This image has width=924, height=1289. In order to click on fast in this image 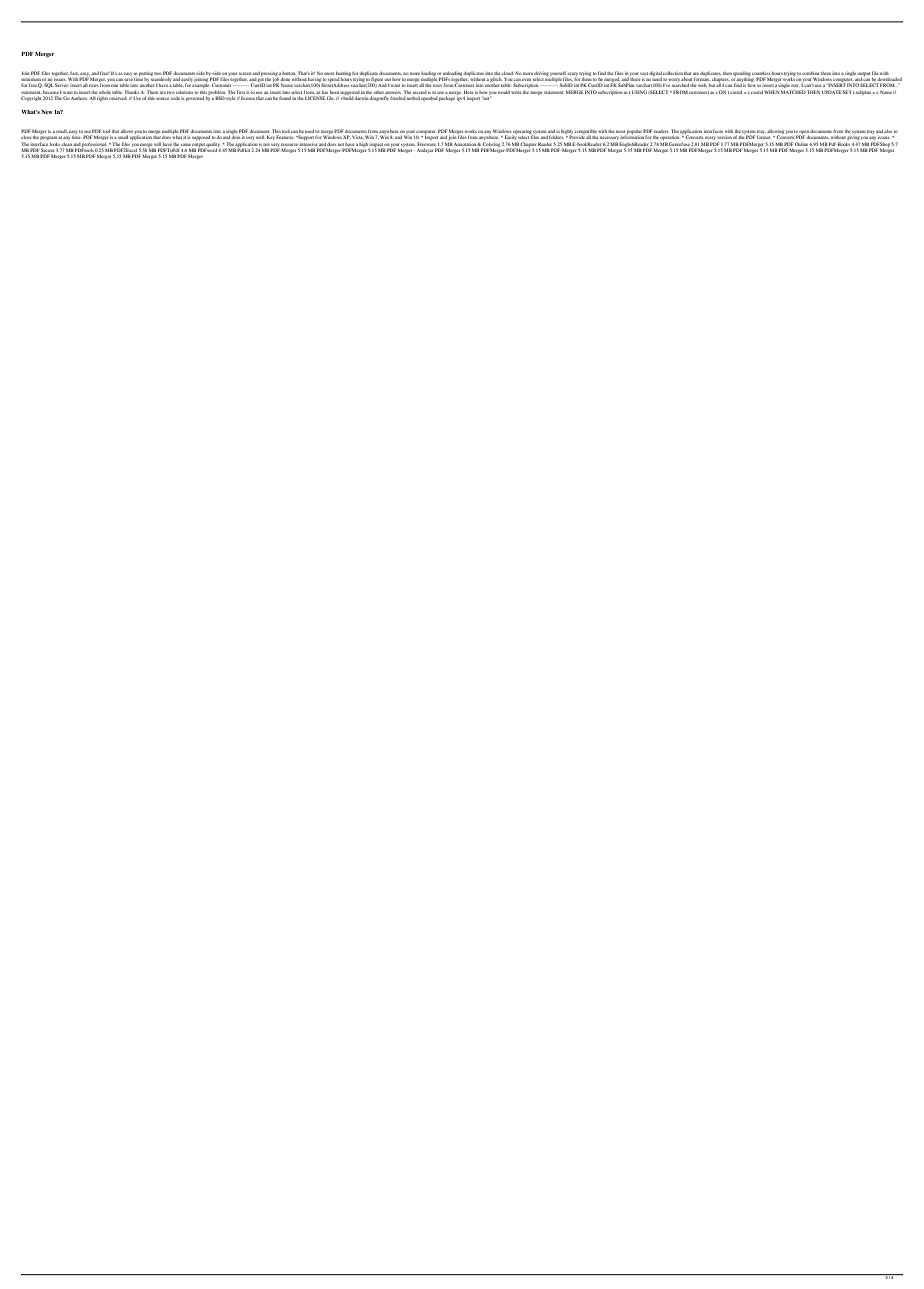, I will do `click(74, 73)`.
